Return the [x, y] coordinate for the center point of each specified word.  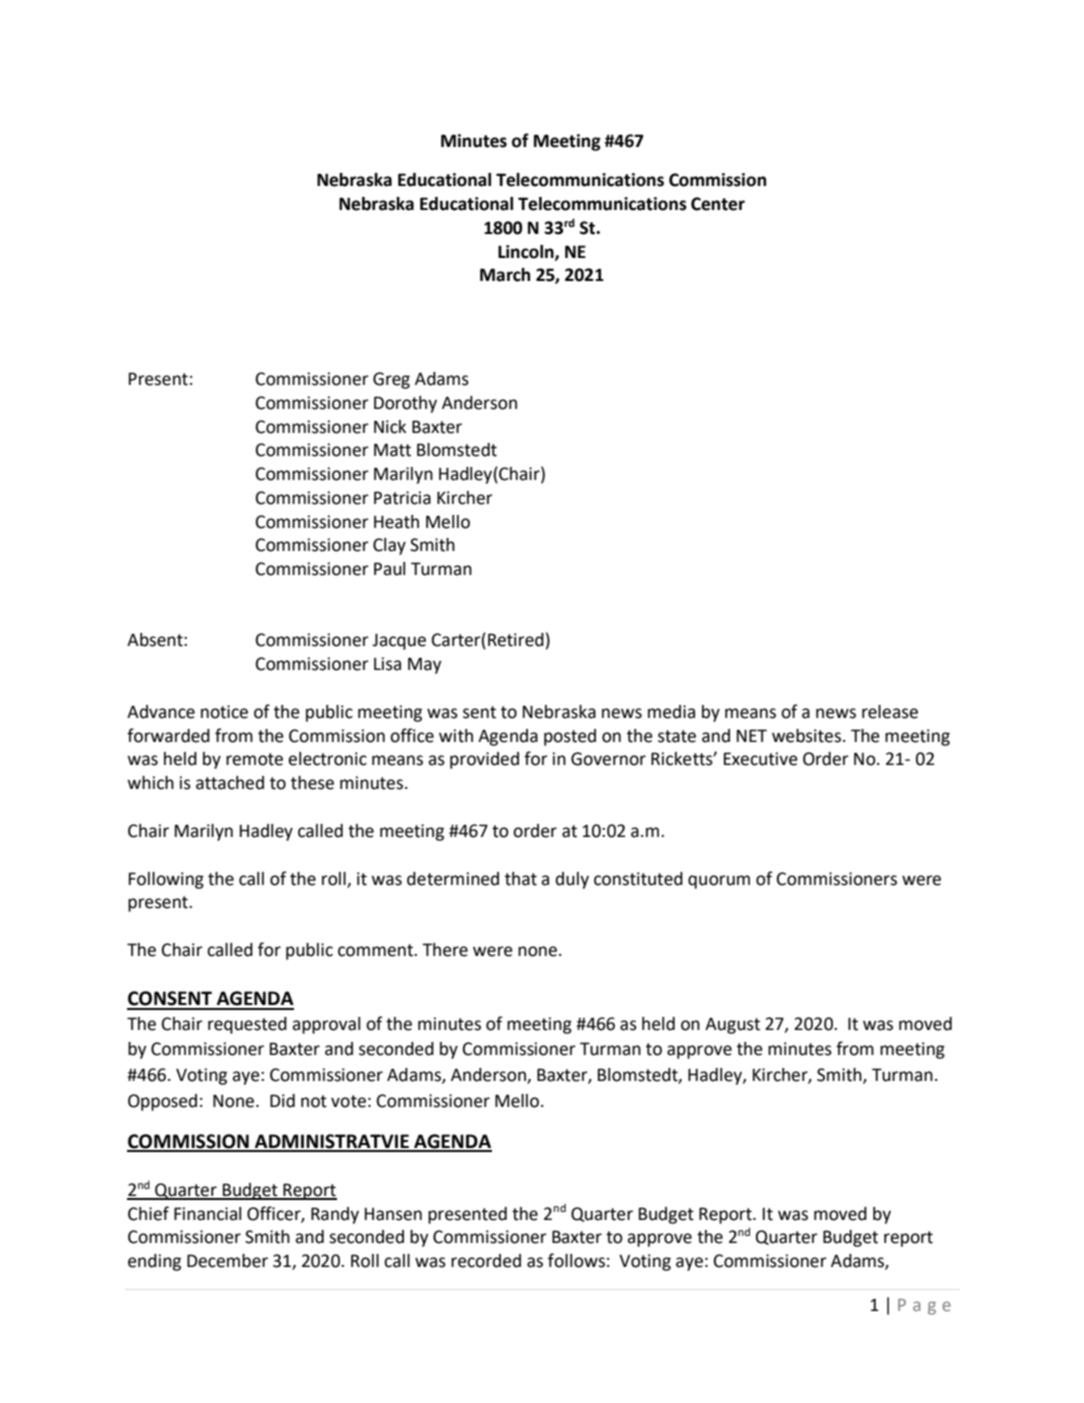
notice [224, 712]
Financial [207, 1214]
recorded [486, 1261]
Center [718, 204]
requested [247, 1025]
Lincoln [527, 252]
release [890, 712]
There [445, 950]
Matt [392, 450]
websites [806, 736]
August [732, 1026]
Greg [391, 380]
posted [570, 737]
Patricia [402, 498]
